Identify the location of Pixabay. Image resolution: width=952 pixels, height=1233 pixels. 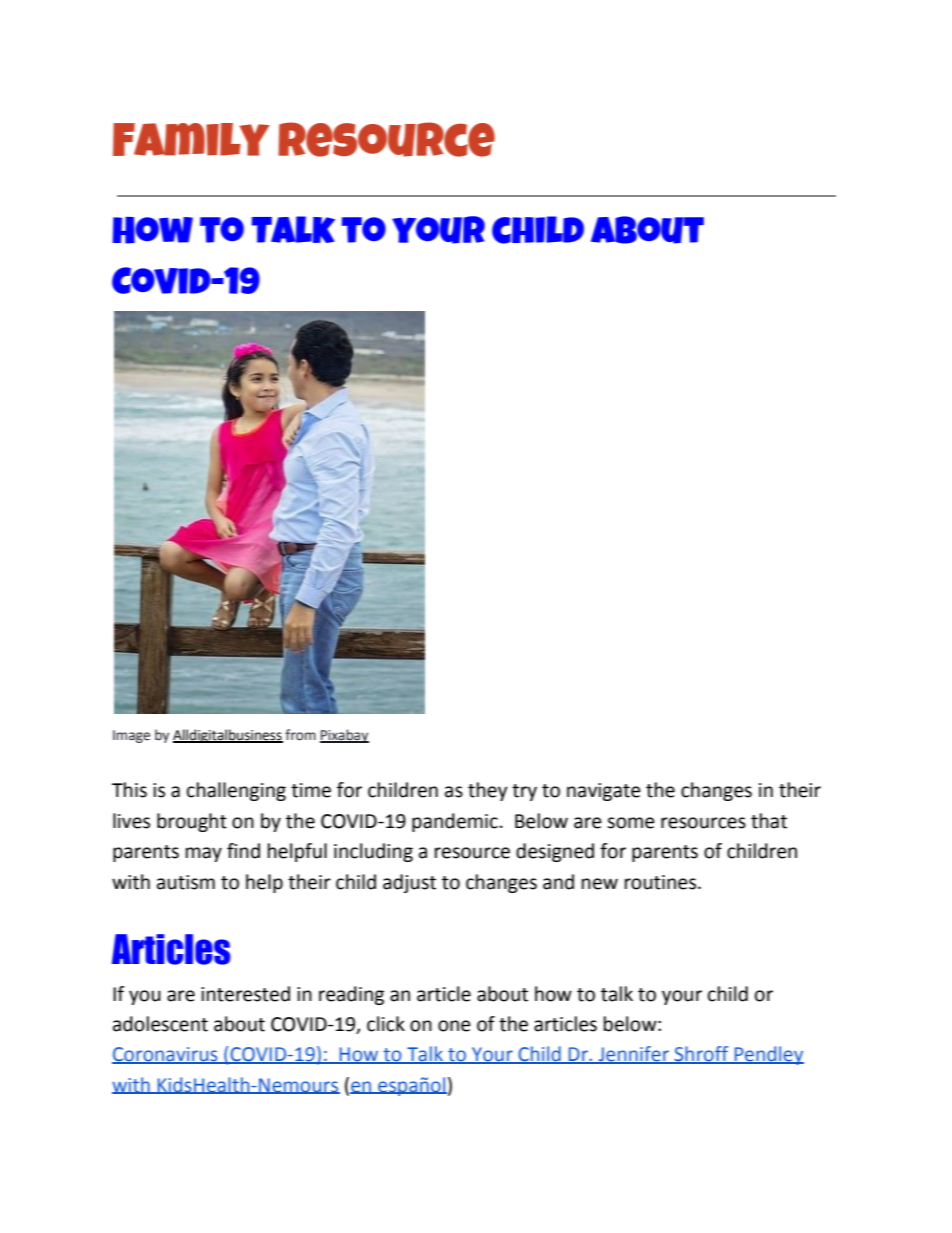
(344, 736).
